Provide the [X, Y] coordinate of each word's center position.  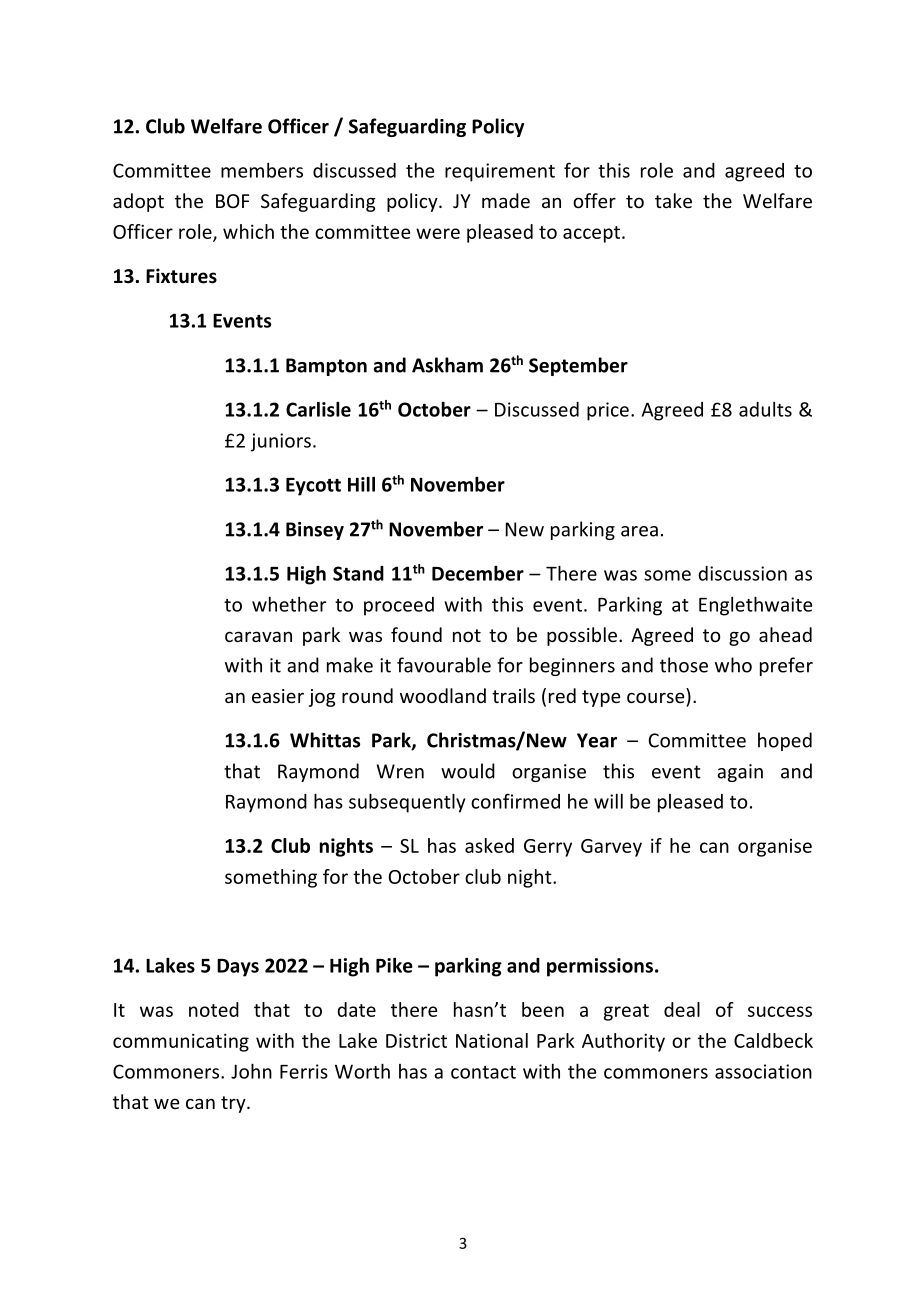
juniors [281, 442]
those [684, 665]
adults [765, 409]
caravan [258, 636]
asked [489, 845]
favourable [444, 665]
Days [238, 968]
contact [483, 1072]
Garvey [611, 848]
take [673, 200]
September [578, 366]
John [251, 1071]
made [506, 200]
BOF [232, 201]
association [763, 1071]
